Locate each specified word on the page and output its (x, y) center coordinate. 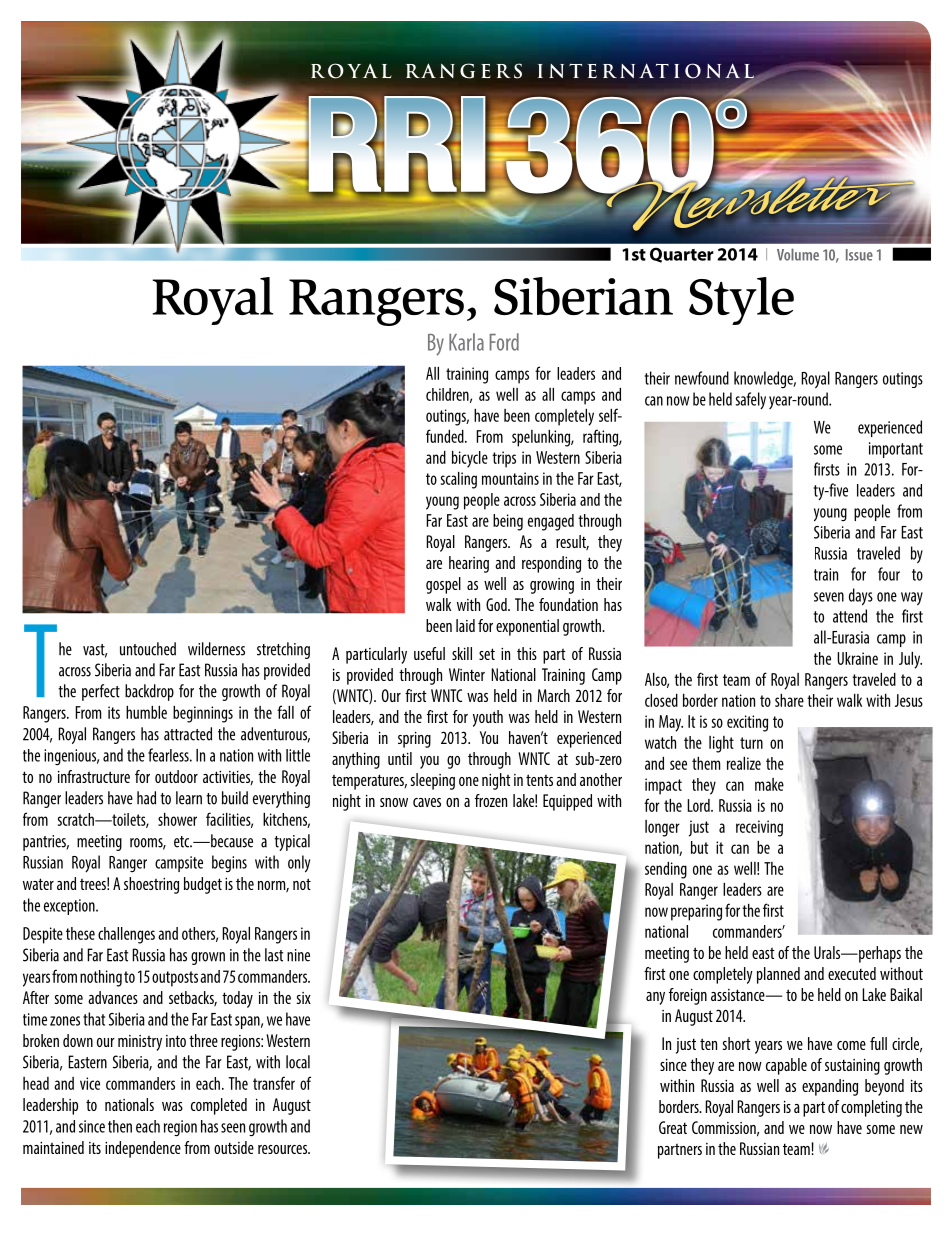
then (120, 1126)
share (789, 700)
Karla (466, 342)
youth (488, 718)
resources (283, 1149)
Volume (798, 254)
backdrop (149, 692)
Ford (504, 342)
